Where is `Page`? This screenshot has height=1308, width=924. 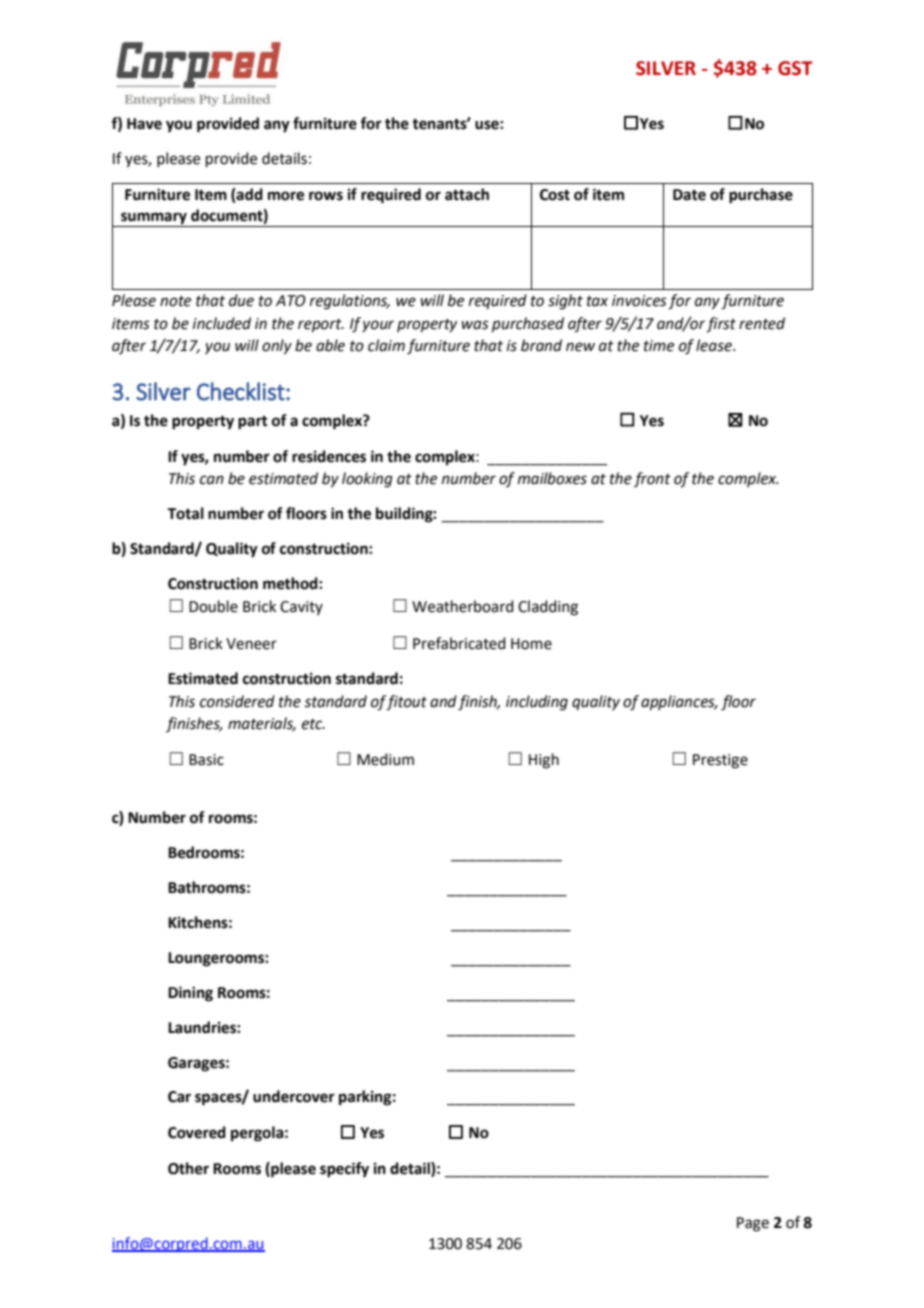 Page is located at coordinates (753, 1224).
